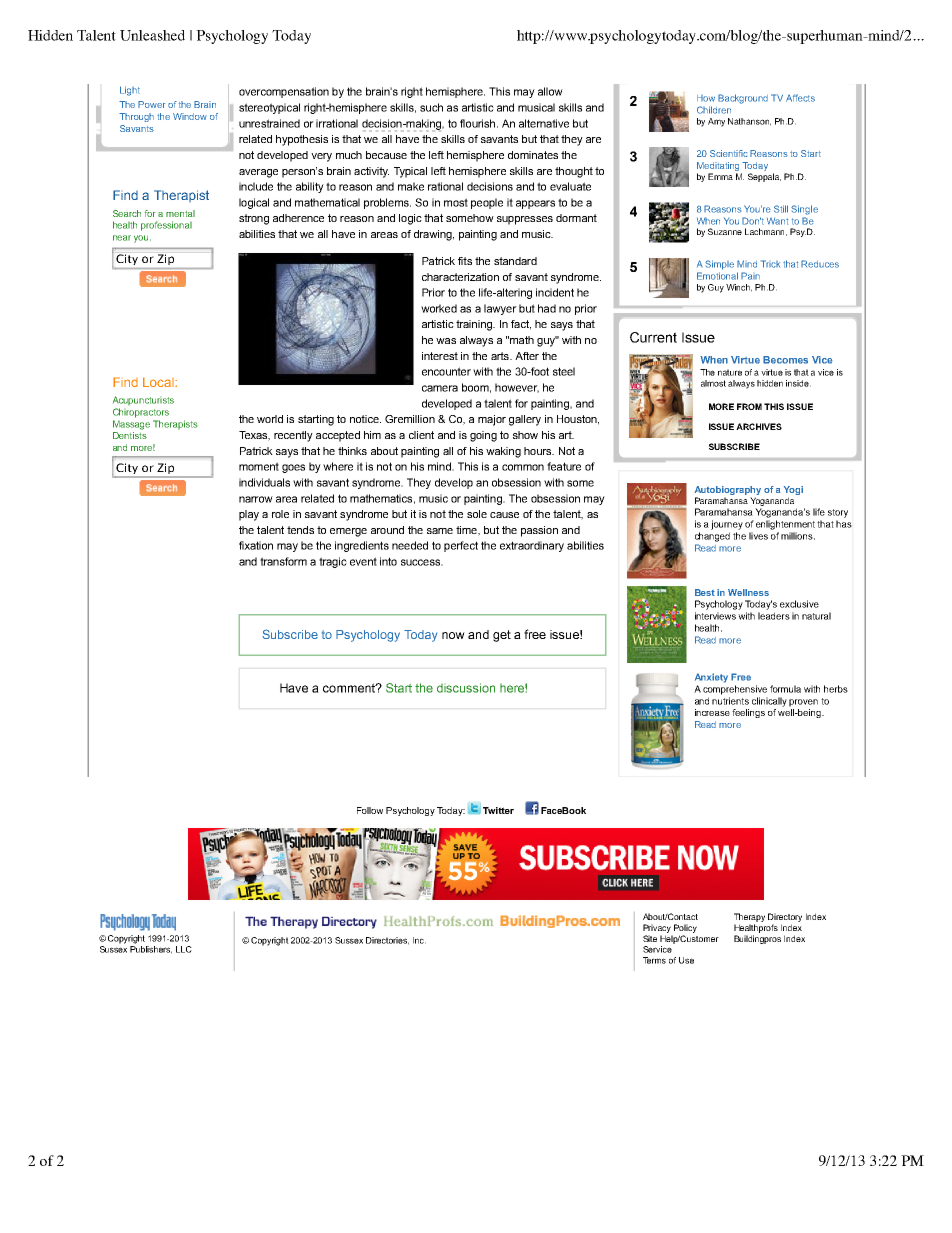  What do you see at coordinates (477, 514) in the screenshot?
I see `sole` at bounding box center [477, 514].
